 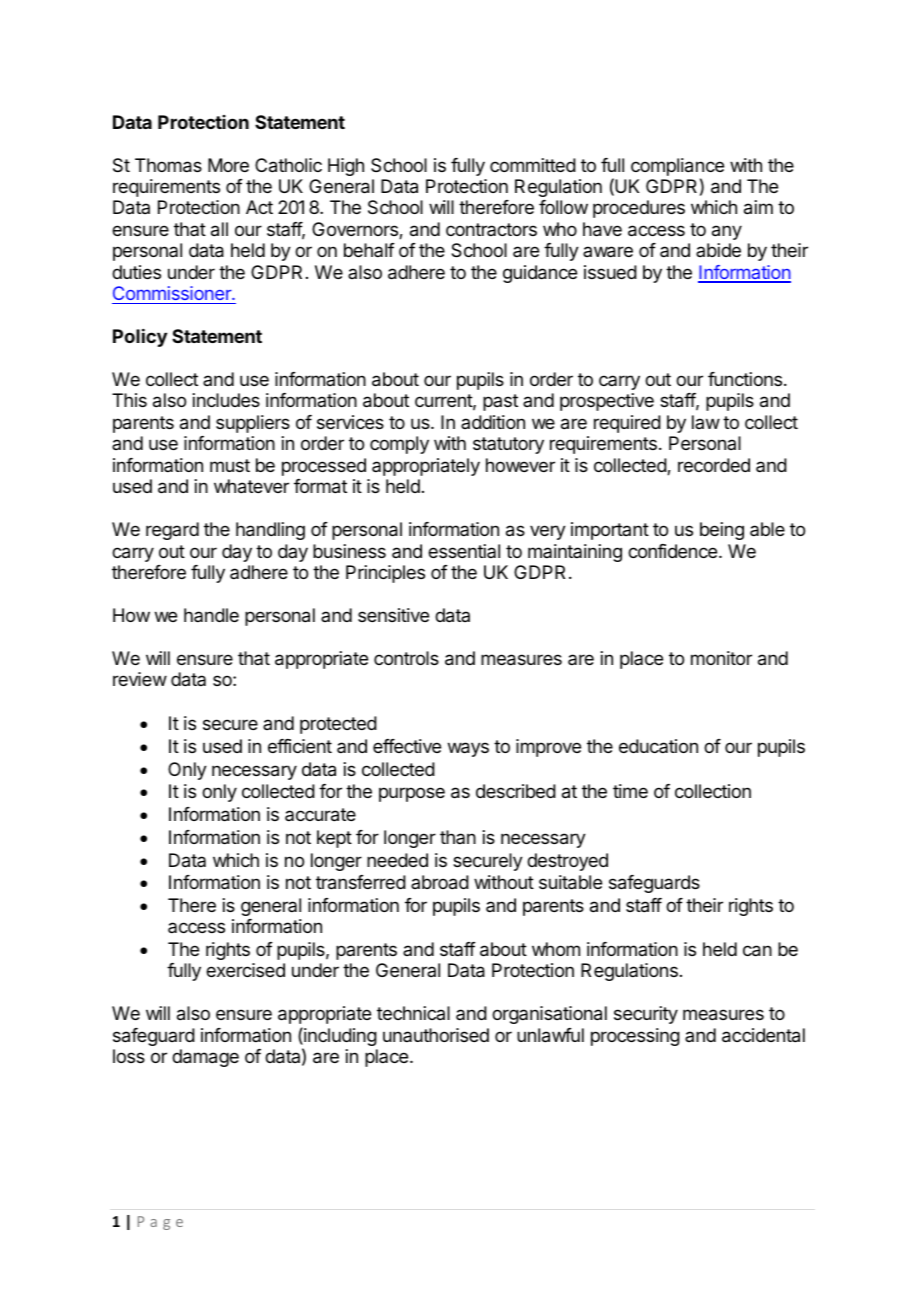 I want to click on More, so click(x=228, y=165).
